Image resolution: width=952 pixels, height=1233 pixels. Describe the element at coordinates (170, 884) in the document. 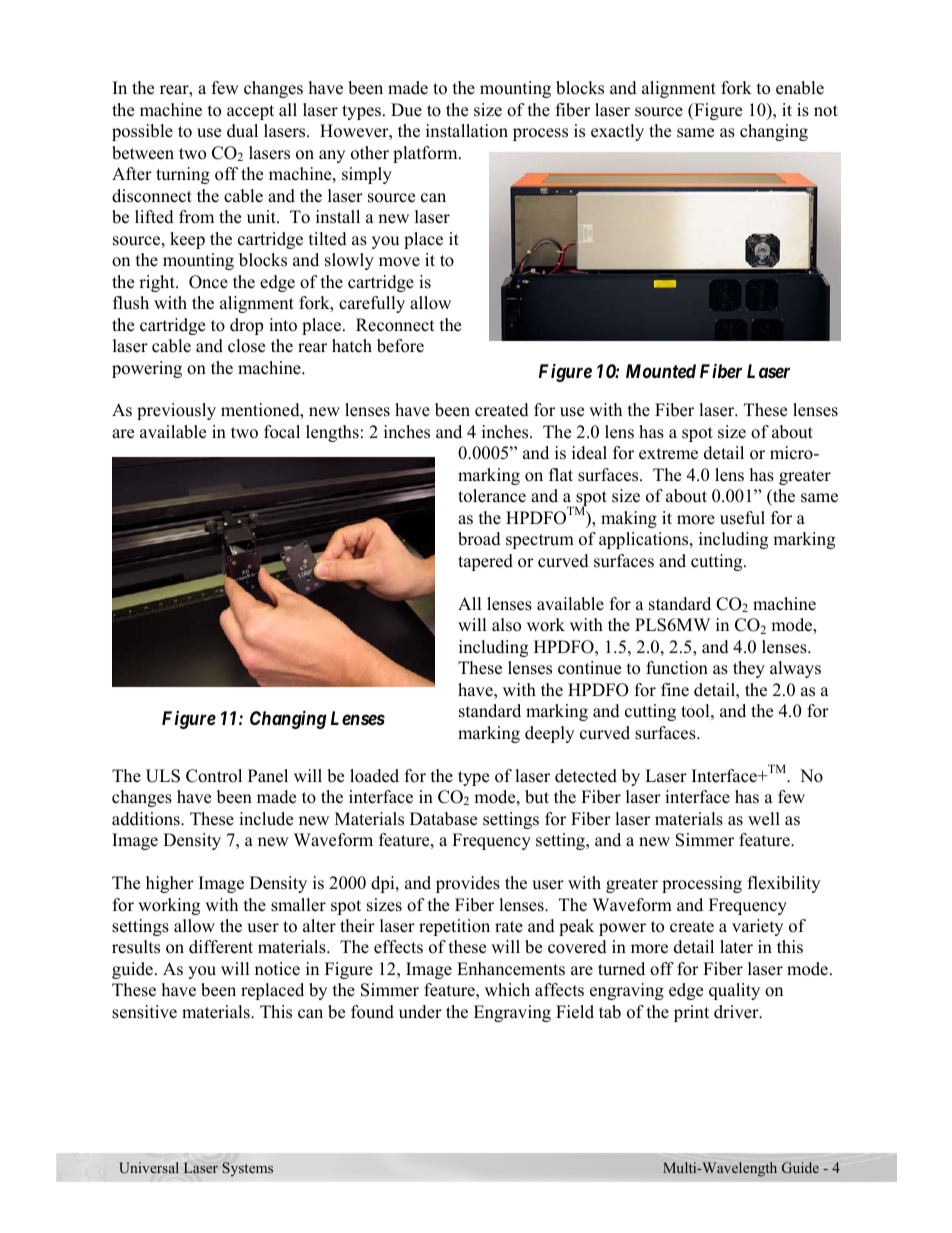

I see `higher` at that location.
